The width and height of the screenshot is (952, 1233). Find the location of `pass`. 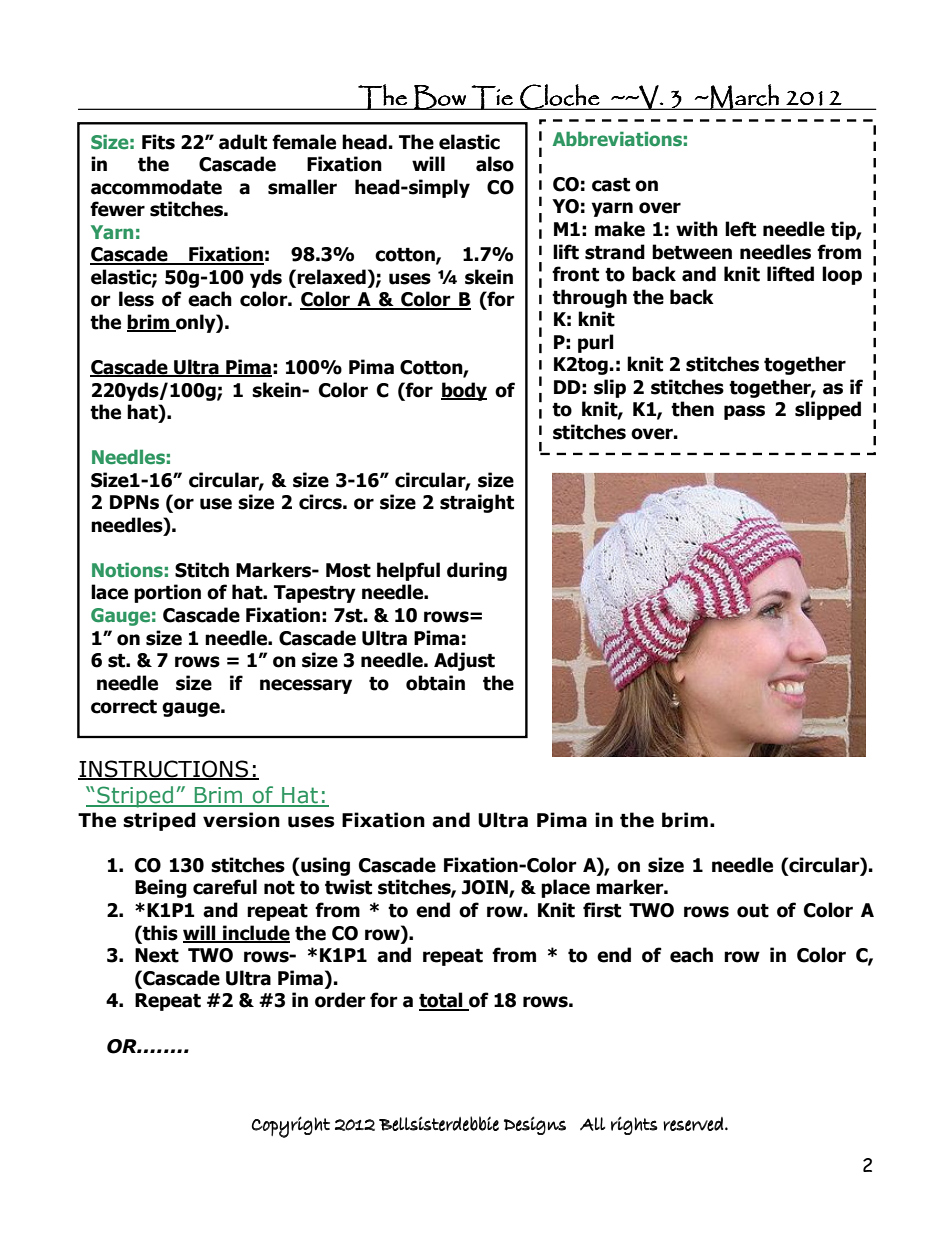

pass is located at coordinates (744, 412).
